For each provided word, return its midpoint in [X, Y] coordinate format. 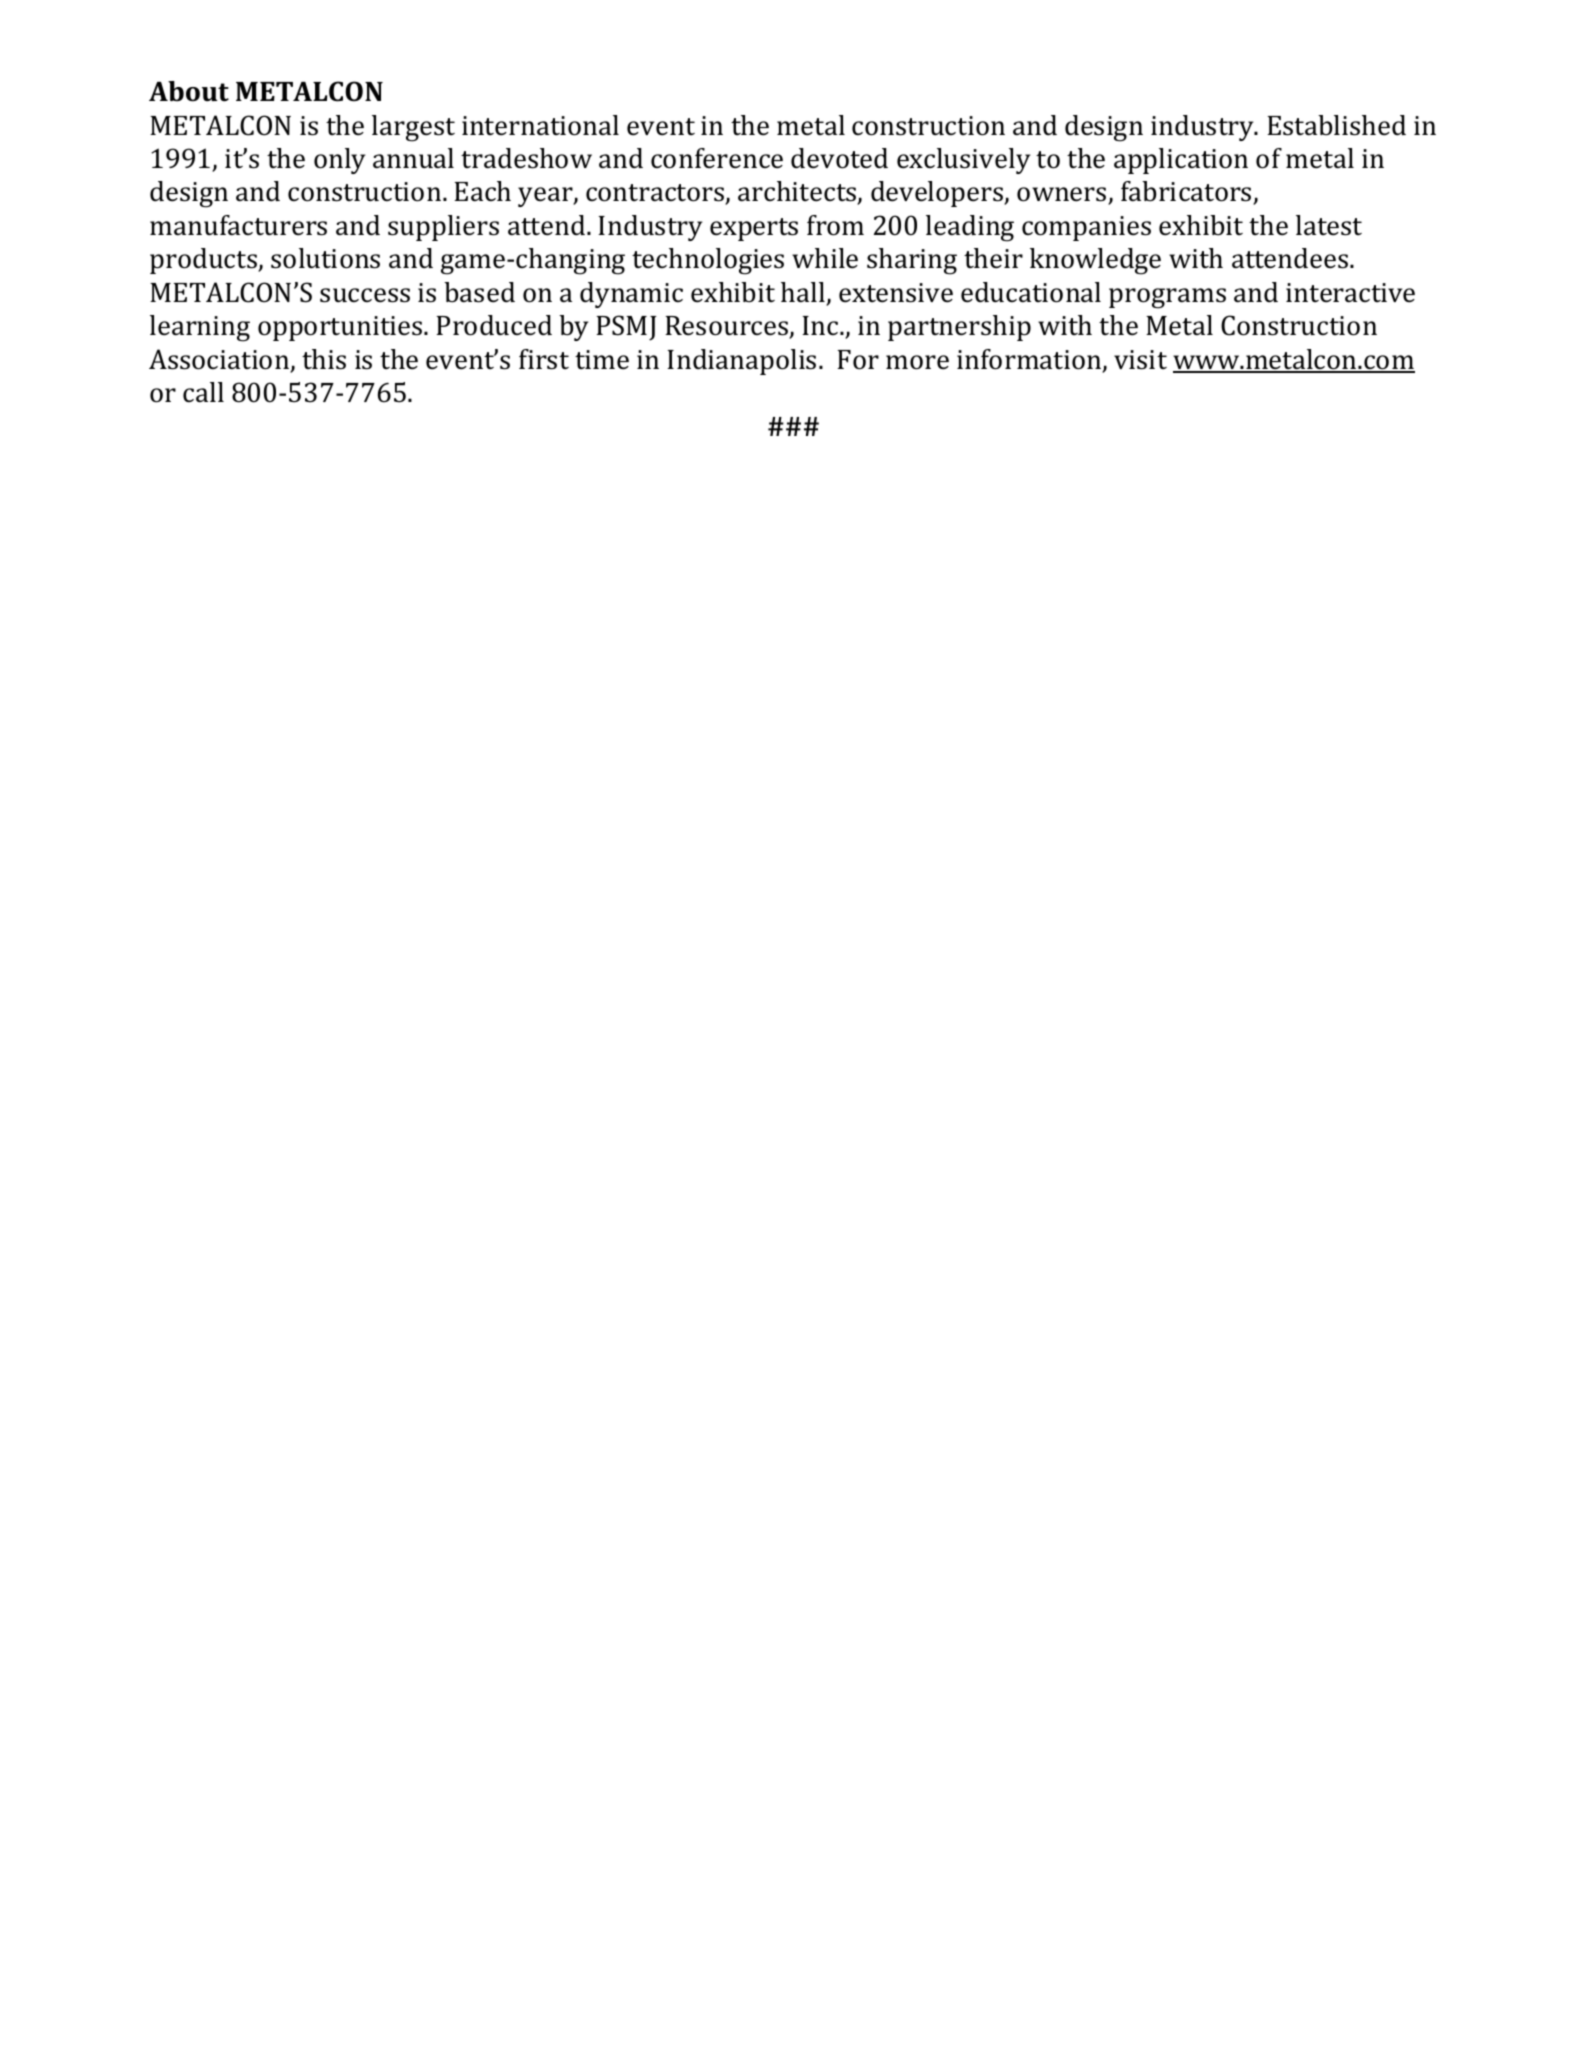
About [189, 91]
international [540, 125]
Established [1336, 125]
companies [1086, 228]
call [203, 392]
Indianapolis [741, 362]
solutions [325, 258]
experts [754, 229]
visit [1140, 360]
